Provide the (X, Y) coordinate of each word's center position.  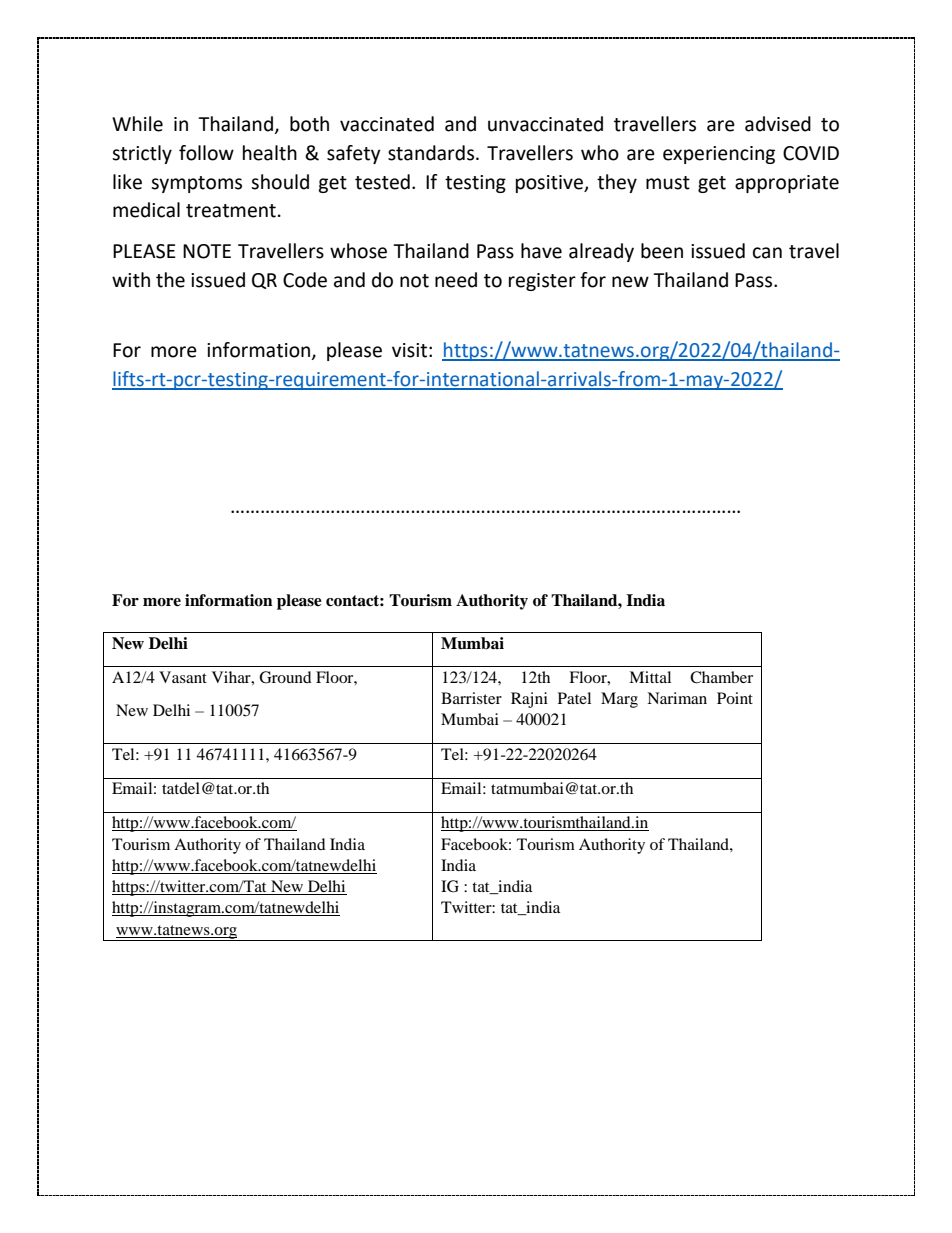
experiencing (719, 155)
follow (206, 153)
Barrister (471, 698)
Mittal (650, 677)
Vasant (183, 677)
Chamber (721, 677)
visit (409, 350)
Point (735, 698)
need (456, 280)
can (767, 253)
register (542, 282)
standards (432, 153)
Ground (285, 677)
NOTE (207, 251)
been (662, 251)
